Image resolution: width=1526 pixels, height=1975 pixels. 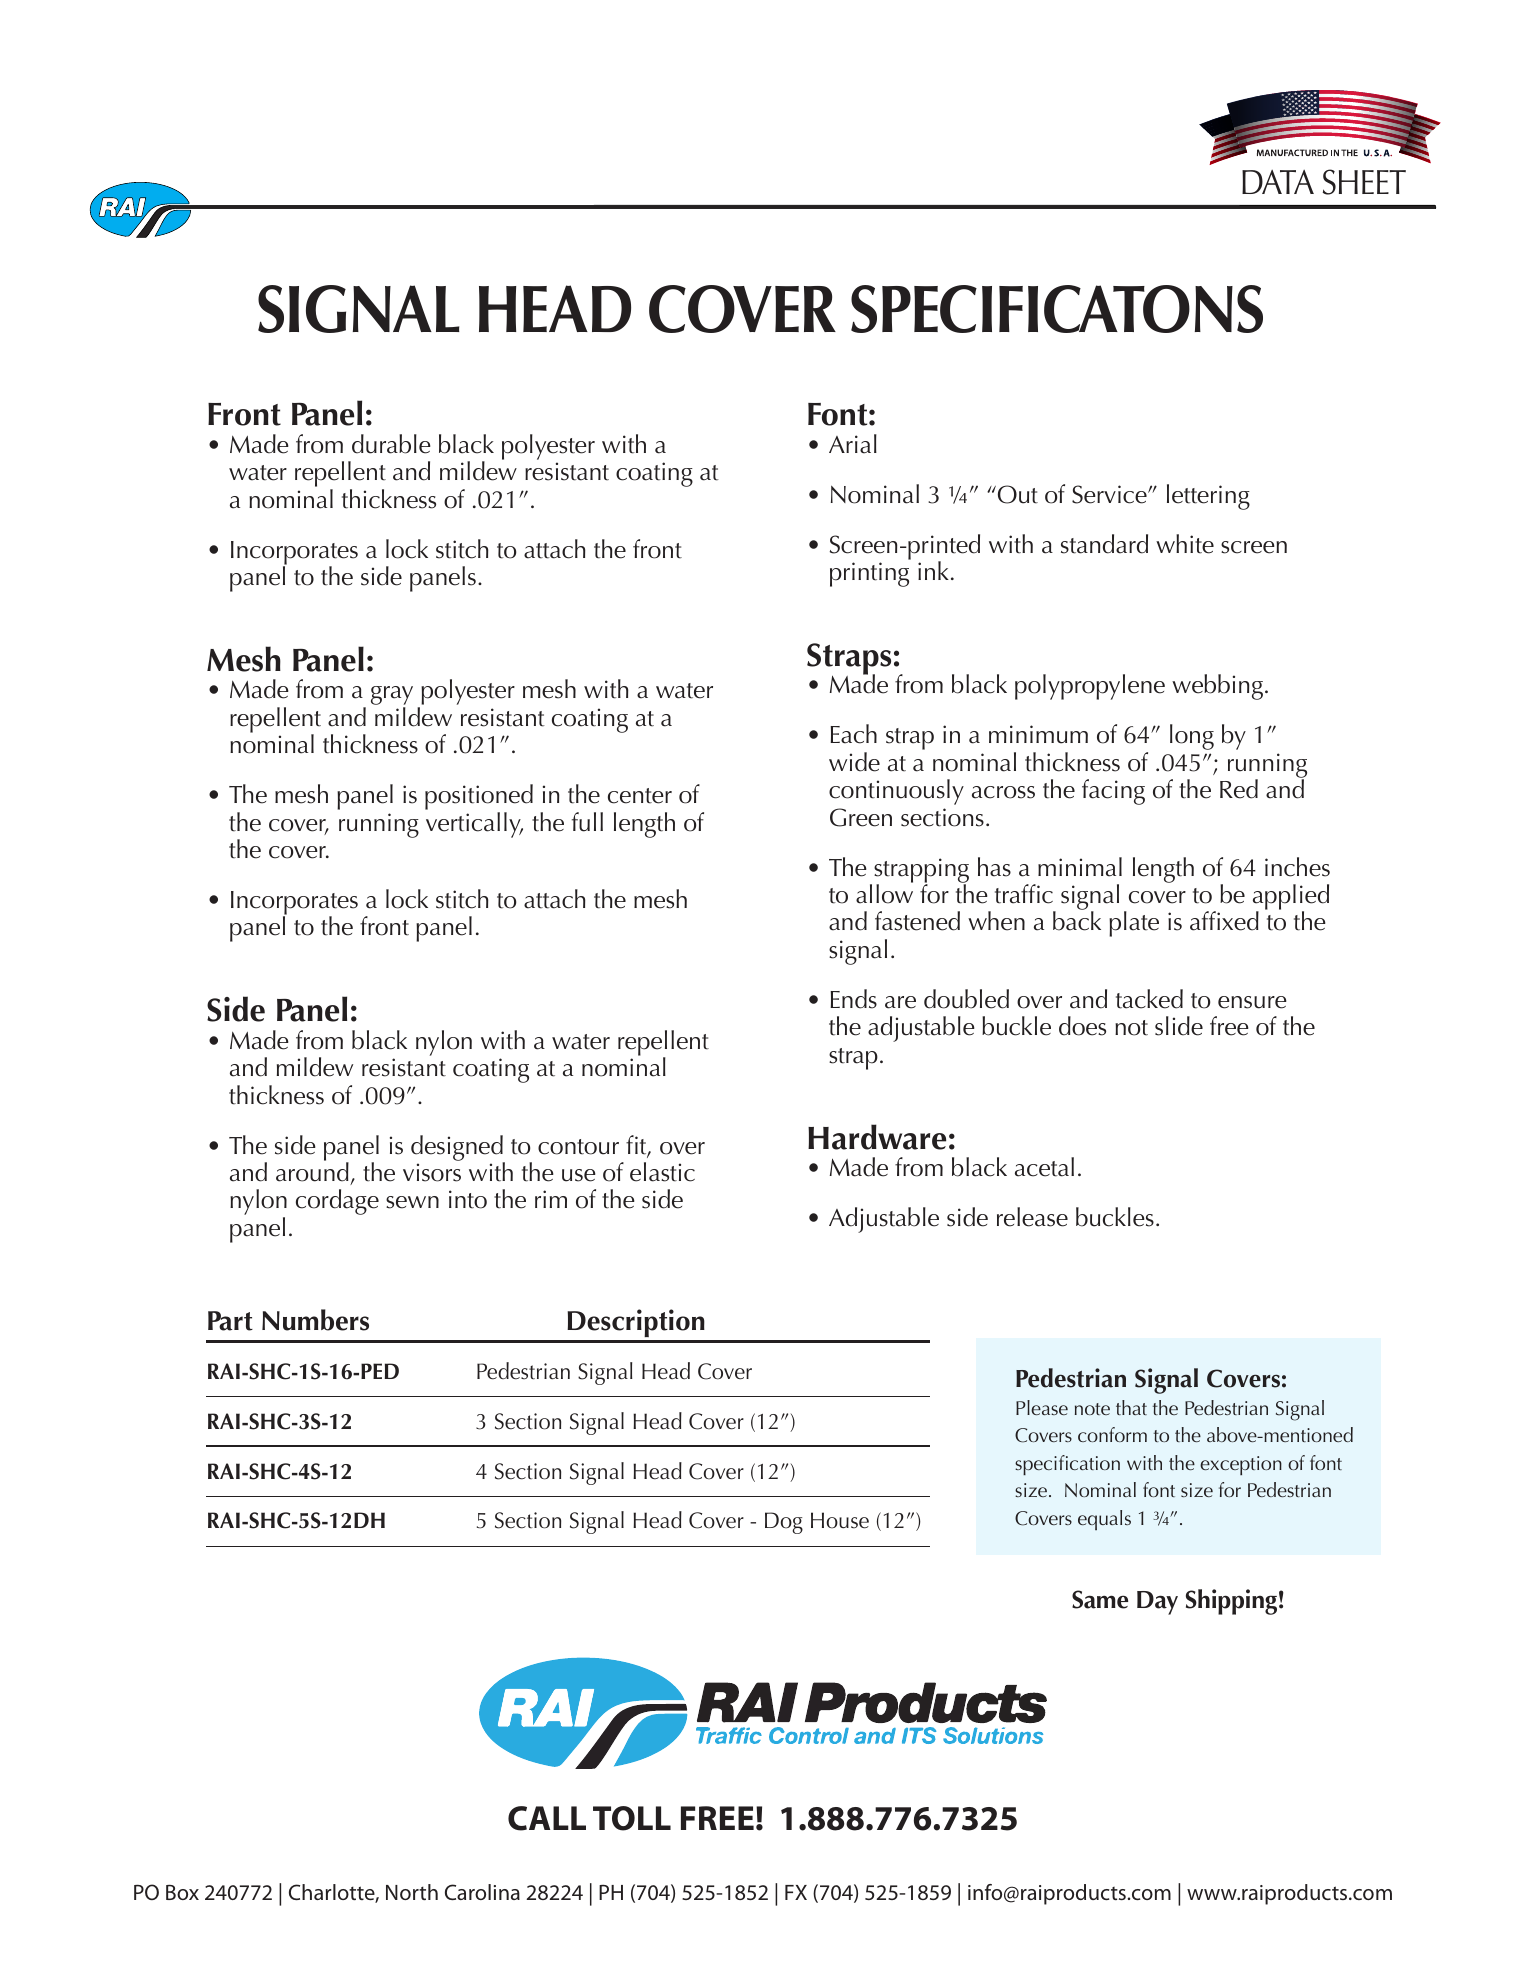 I want to click on slide, so click(x=1179, y=1026).
